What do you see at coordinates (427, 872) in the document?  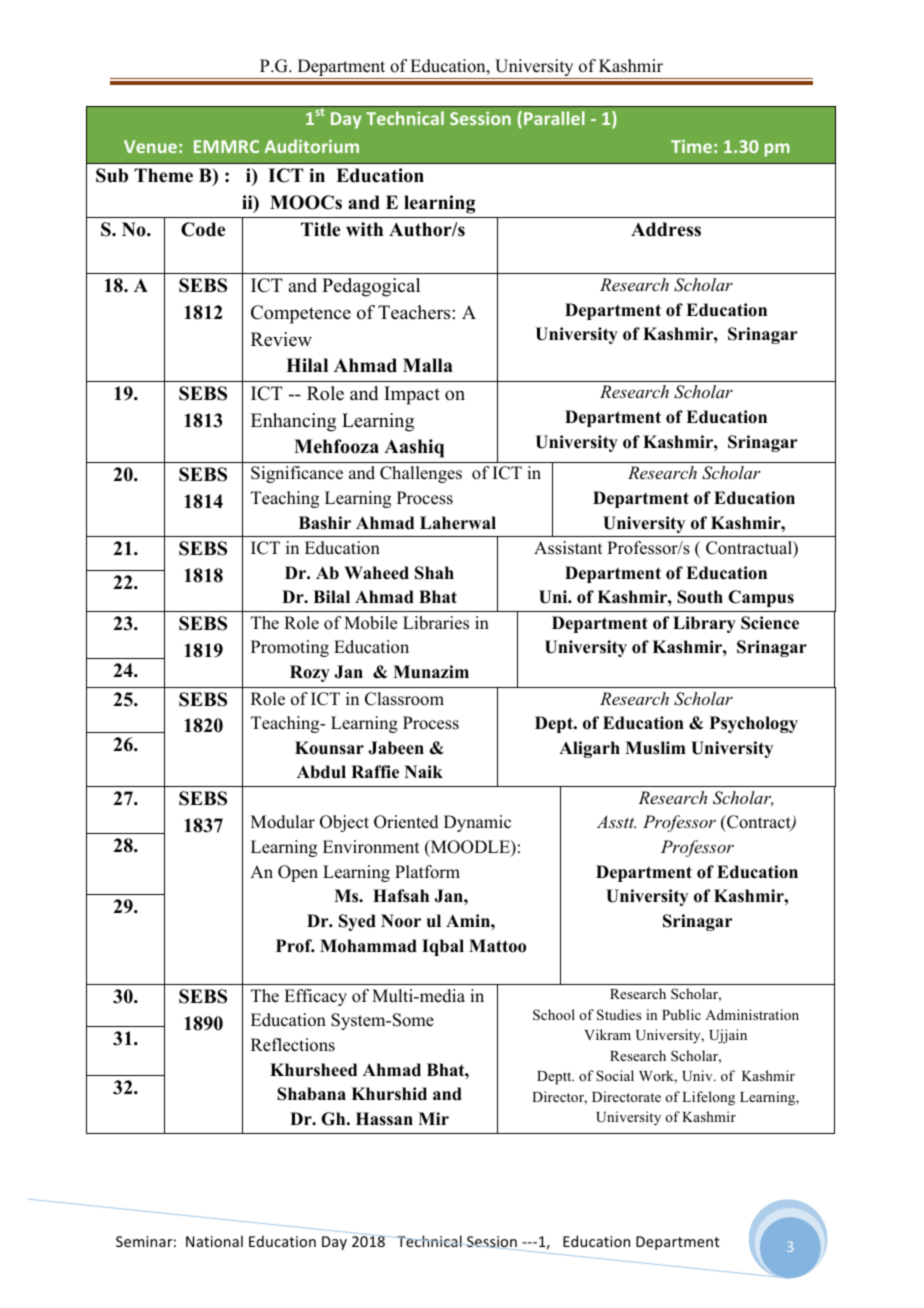 I see `Platform` at bounding box center [427, 872].
